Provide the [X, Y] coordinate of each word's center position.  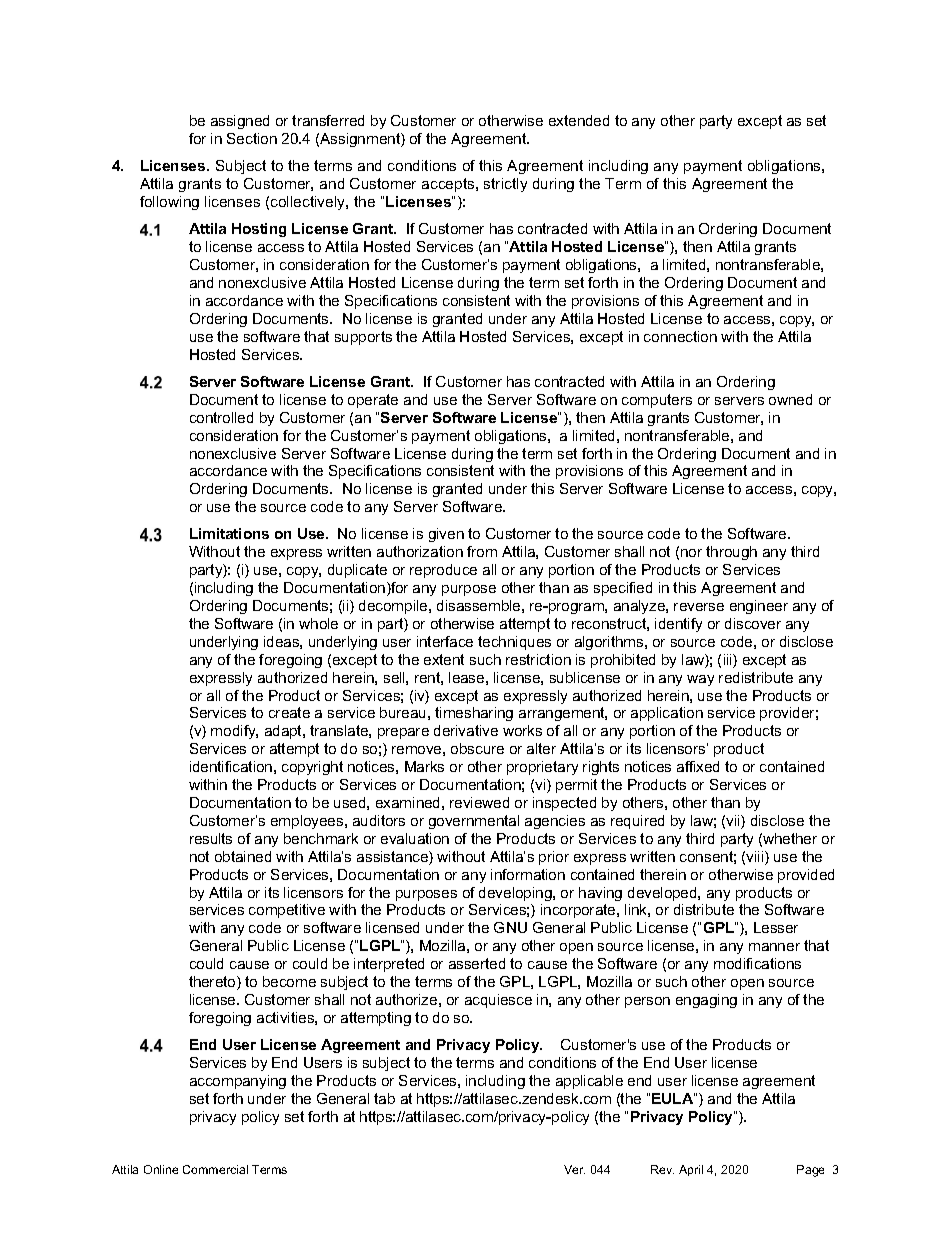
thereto [213, 983]
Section [252, 138]
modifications [757, 963]
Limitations [229, 533]
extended [579, 120]
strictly [505, 185]
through [731, 553]
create [289, 712]
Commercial [215, 1169]
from [482, 551]
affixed [698, 766]
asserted [477, 963]
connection [680, 336]
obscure [477, 748]
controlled [221, 417]
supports [363, 338]
